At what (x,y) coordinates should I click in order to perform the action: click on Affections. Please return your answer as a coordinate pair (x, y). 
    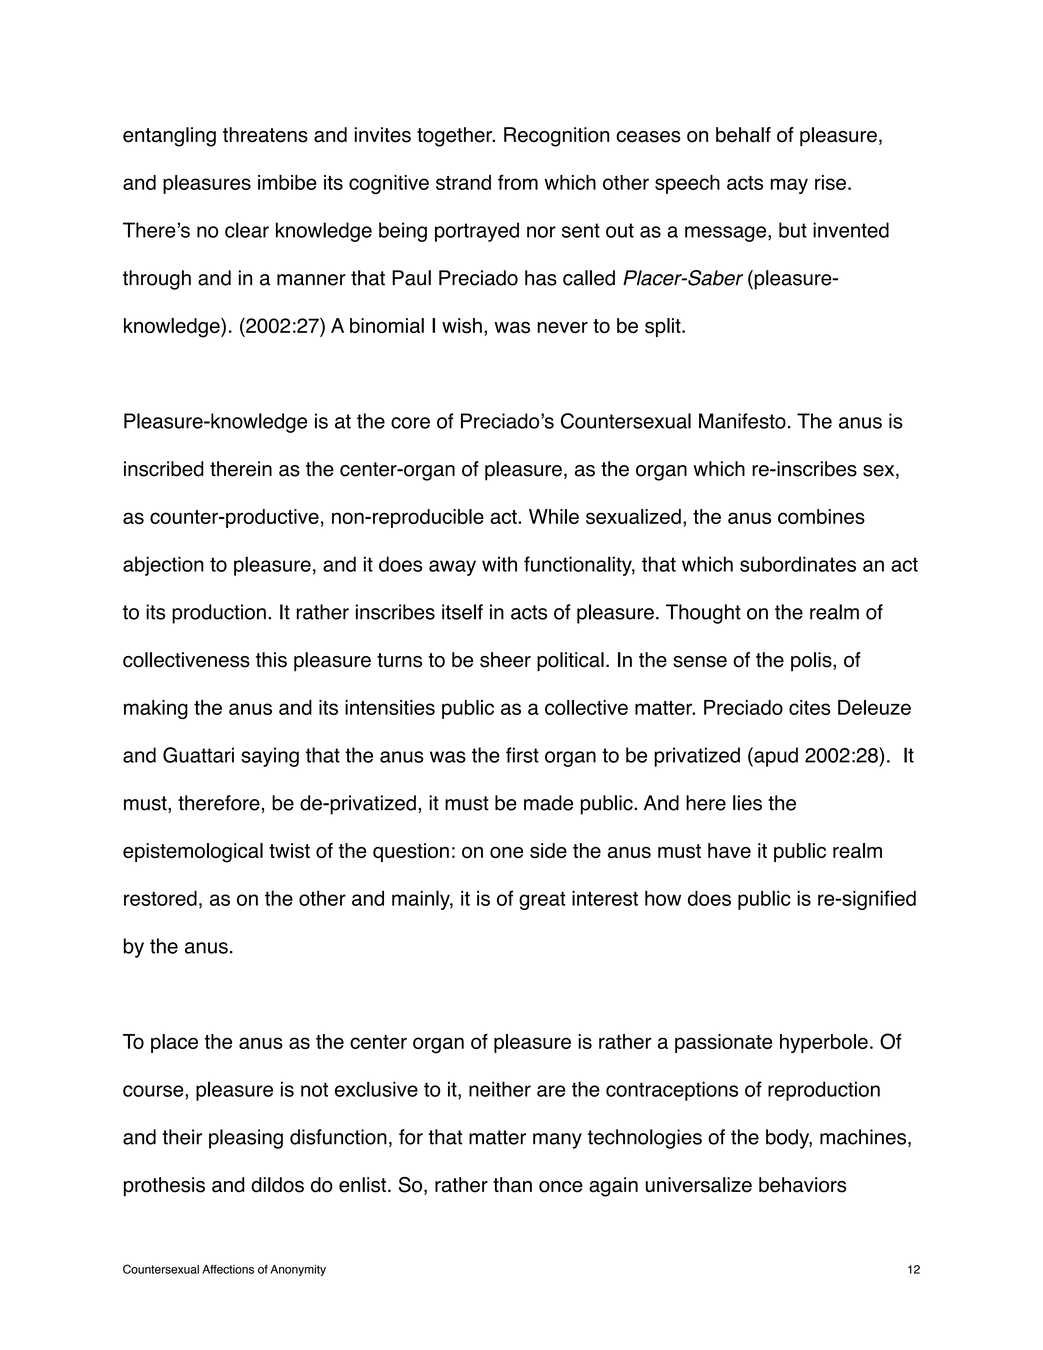
    Looking at the image, I should click on (228, 1269).
